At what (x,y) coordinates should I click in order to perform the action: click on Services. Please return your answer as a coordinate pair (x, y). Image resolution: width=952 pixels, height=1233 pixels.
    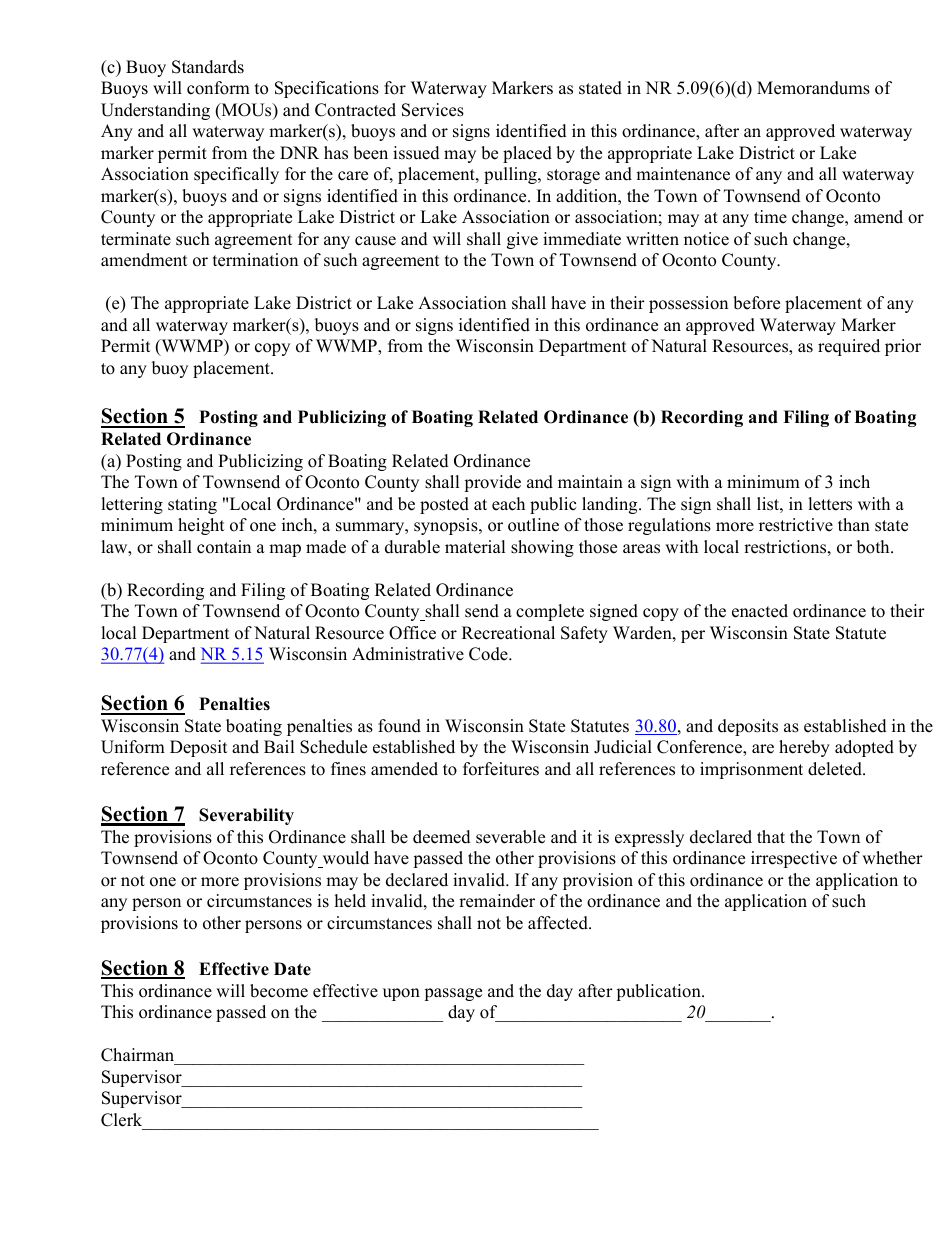
    Looking at the image, I should click on (433, 110).
